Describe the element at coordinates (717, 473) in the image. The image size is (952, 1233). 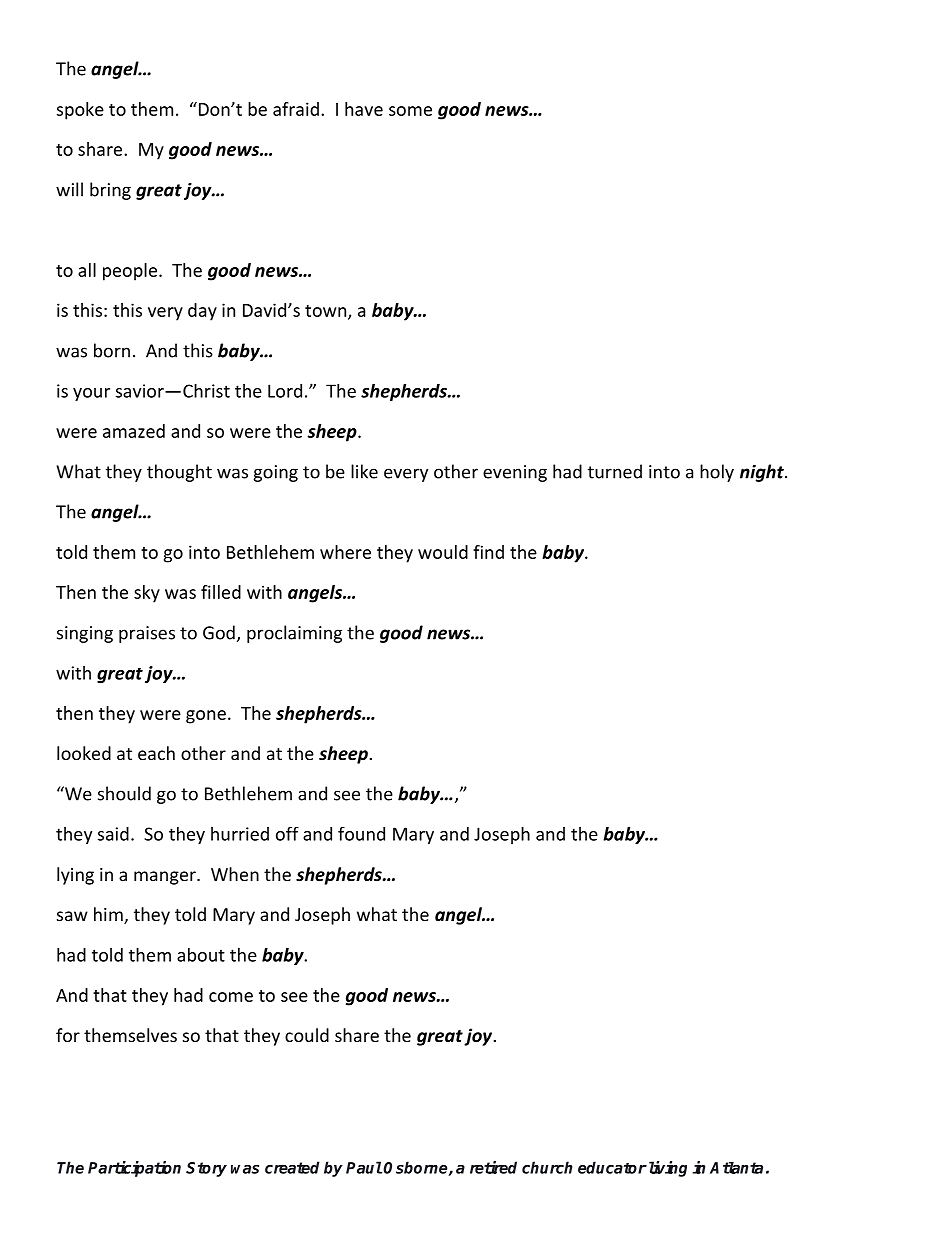
I see `holy` at that location.
